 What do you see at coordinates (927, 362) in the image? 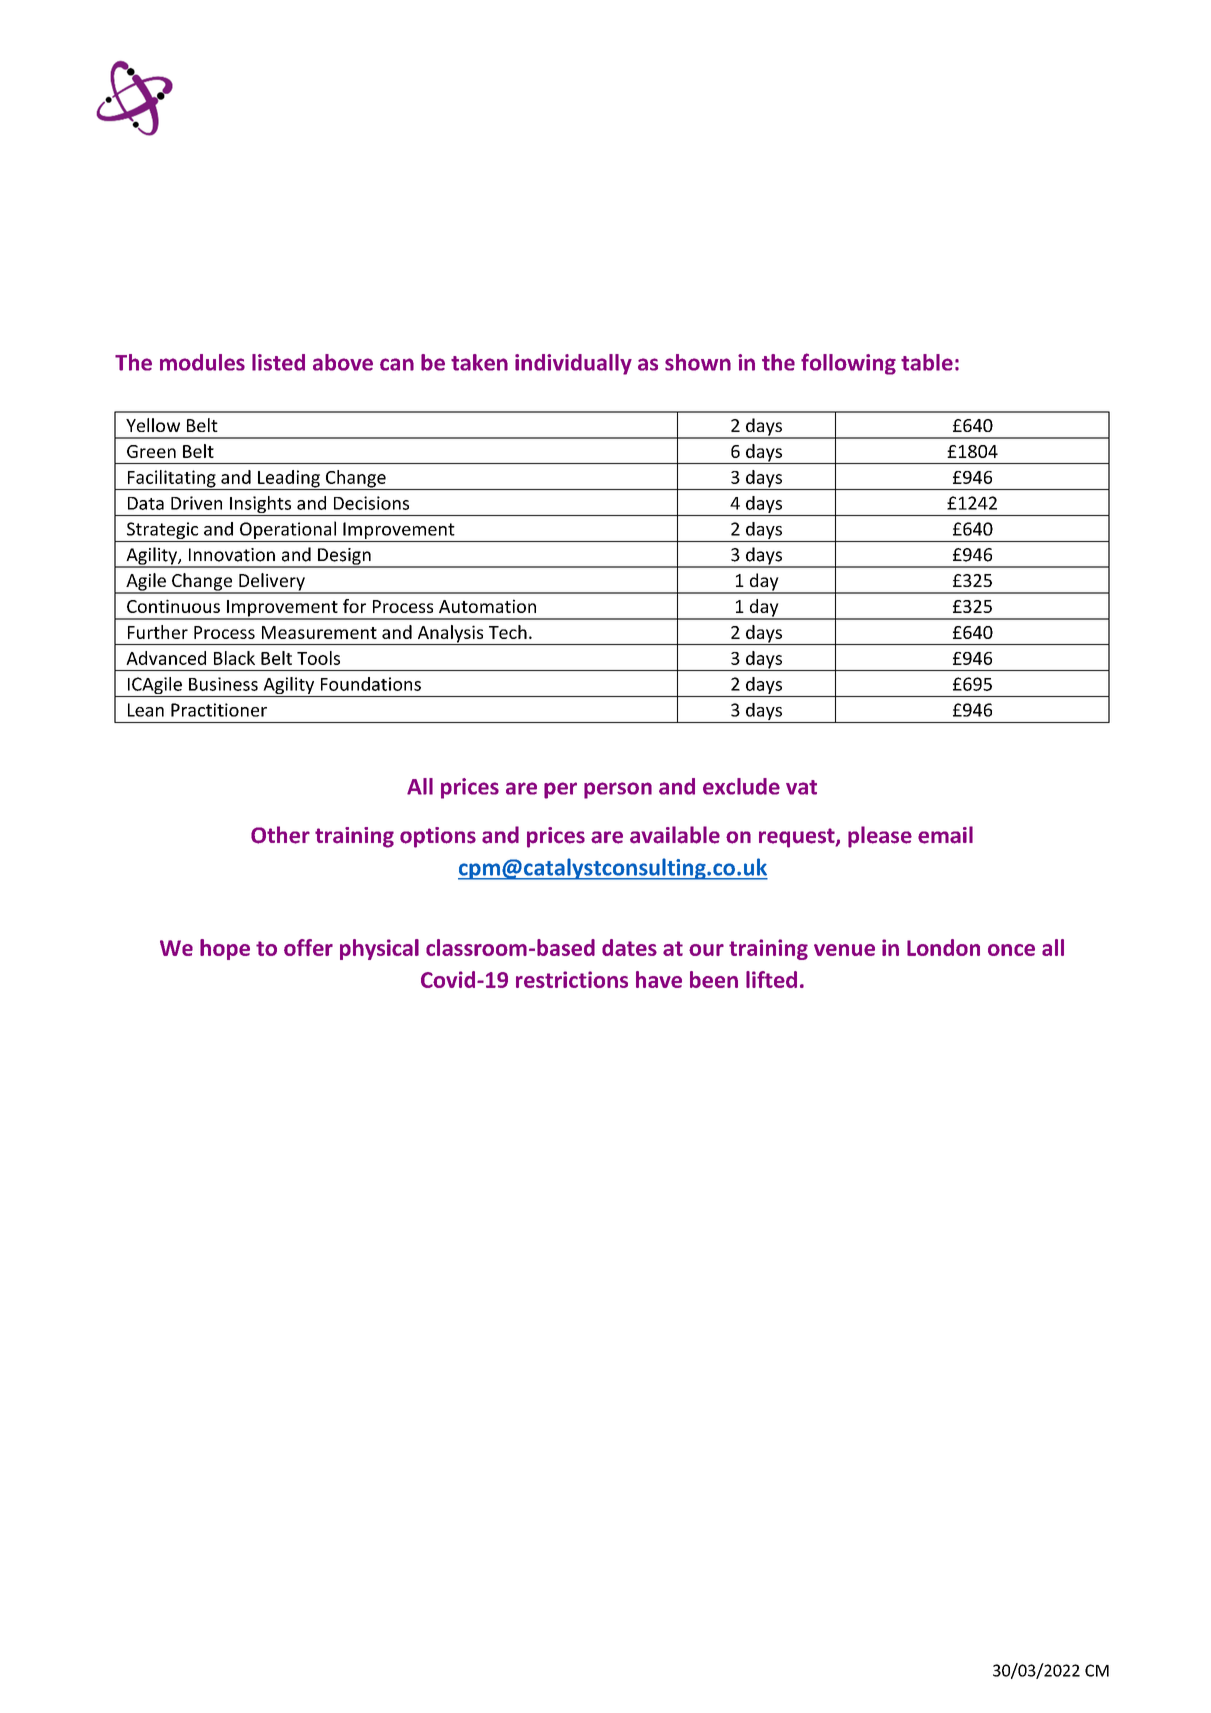
I see `table` at bounding box center [927, 362].
